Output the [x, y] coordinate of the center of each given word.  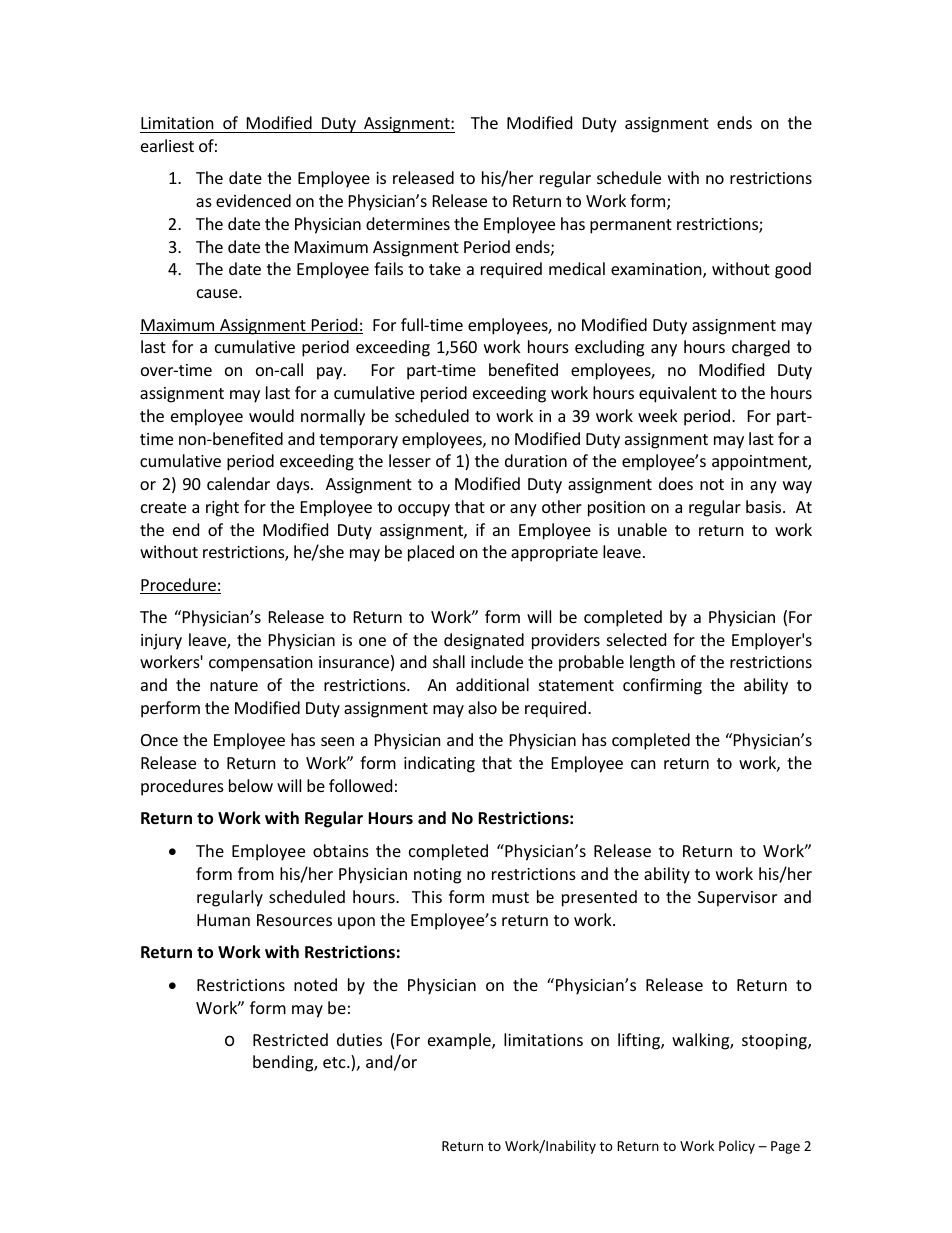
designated [484, 641]
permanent [631, 226]
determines [408, 223]
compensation [261, 664]
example [460, 1041]
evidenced [253, 200]
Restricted [290, 1039]
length [652, 663]
